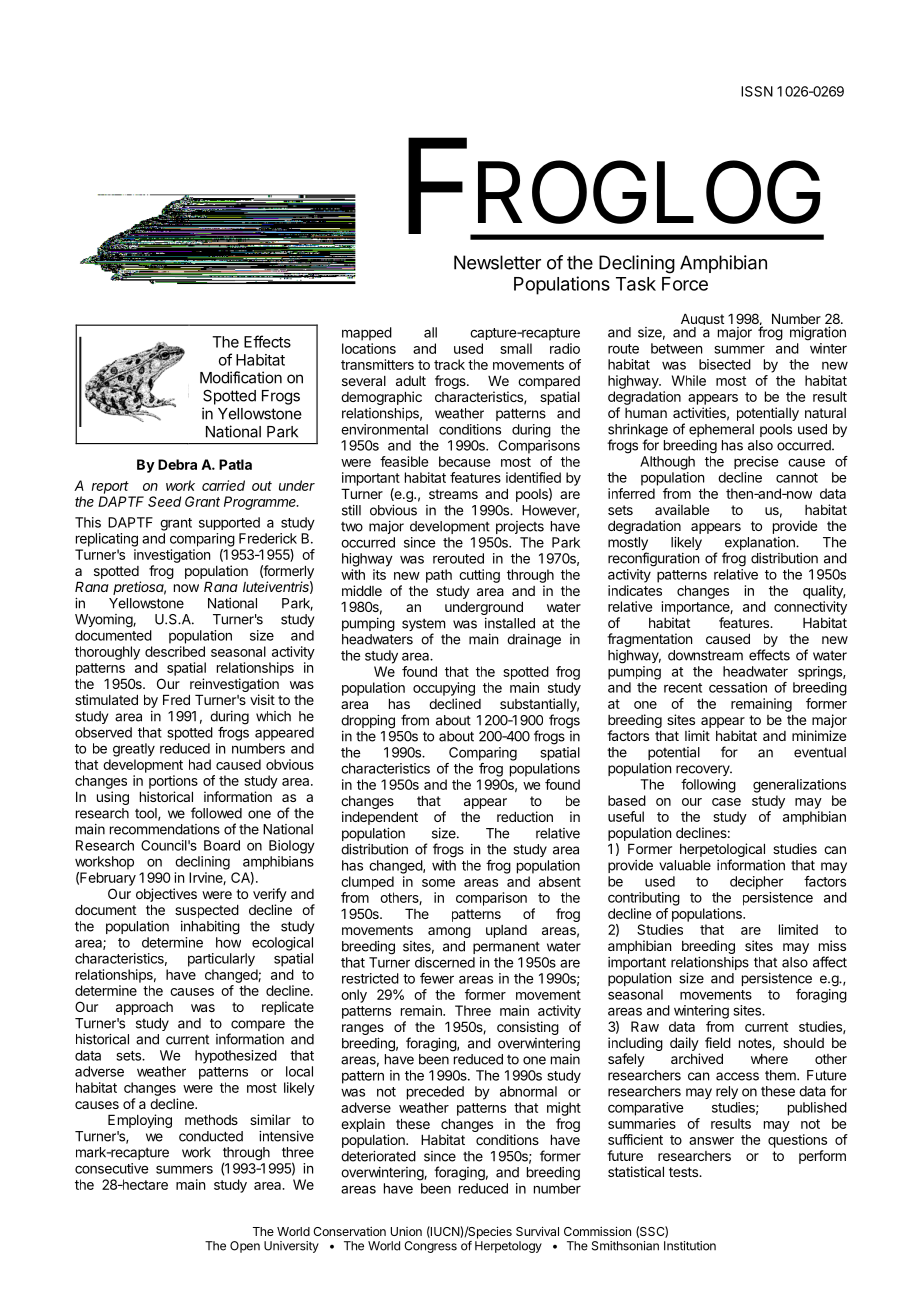 This document has width=924, height=1309. What do you see at coordinates (175, 651) in the document?
I see `described` at bounding box center [175, 651].
